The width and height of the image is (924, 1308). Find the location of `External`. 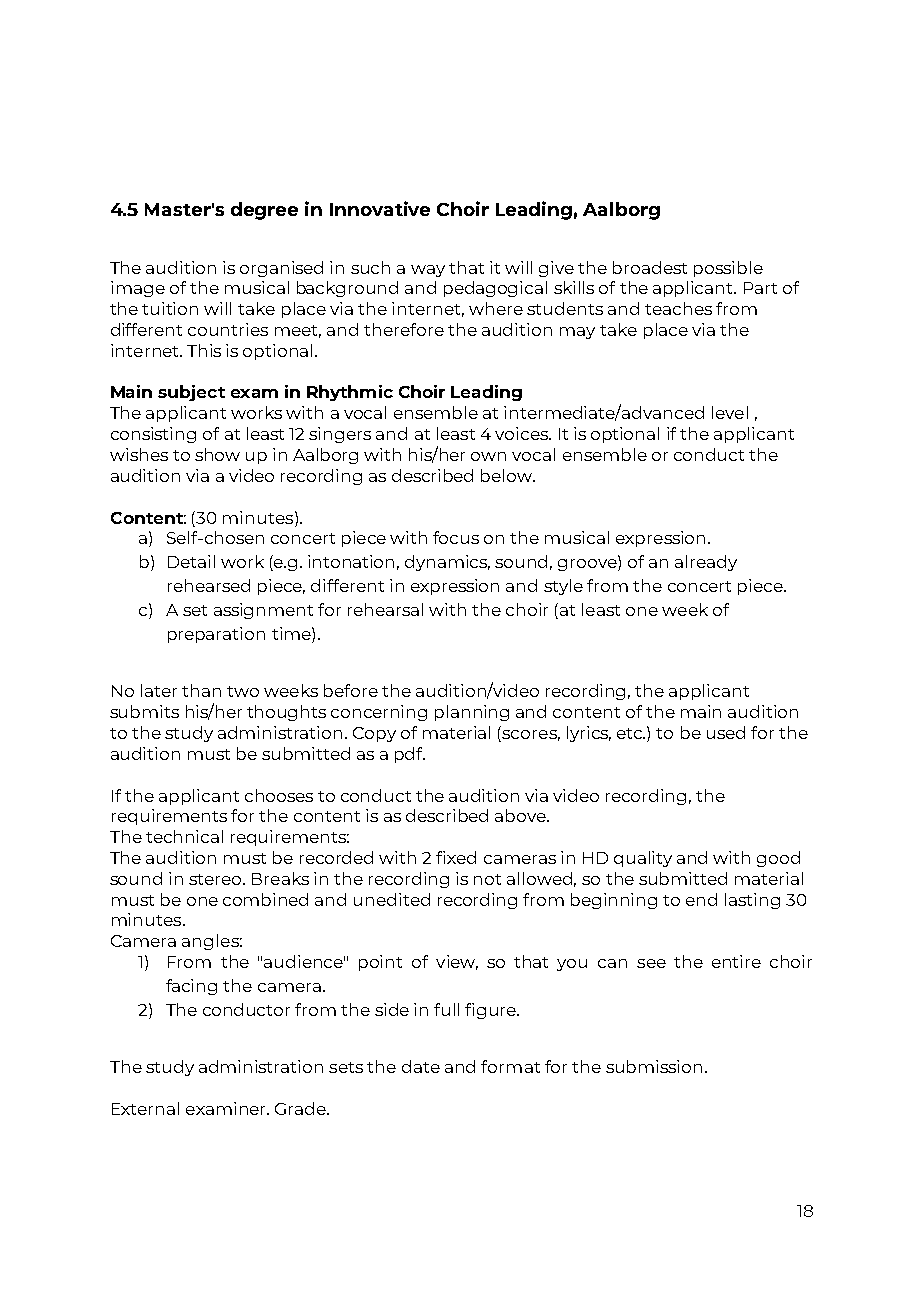

External is located at coordinates (145, 1108).
